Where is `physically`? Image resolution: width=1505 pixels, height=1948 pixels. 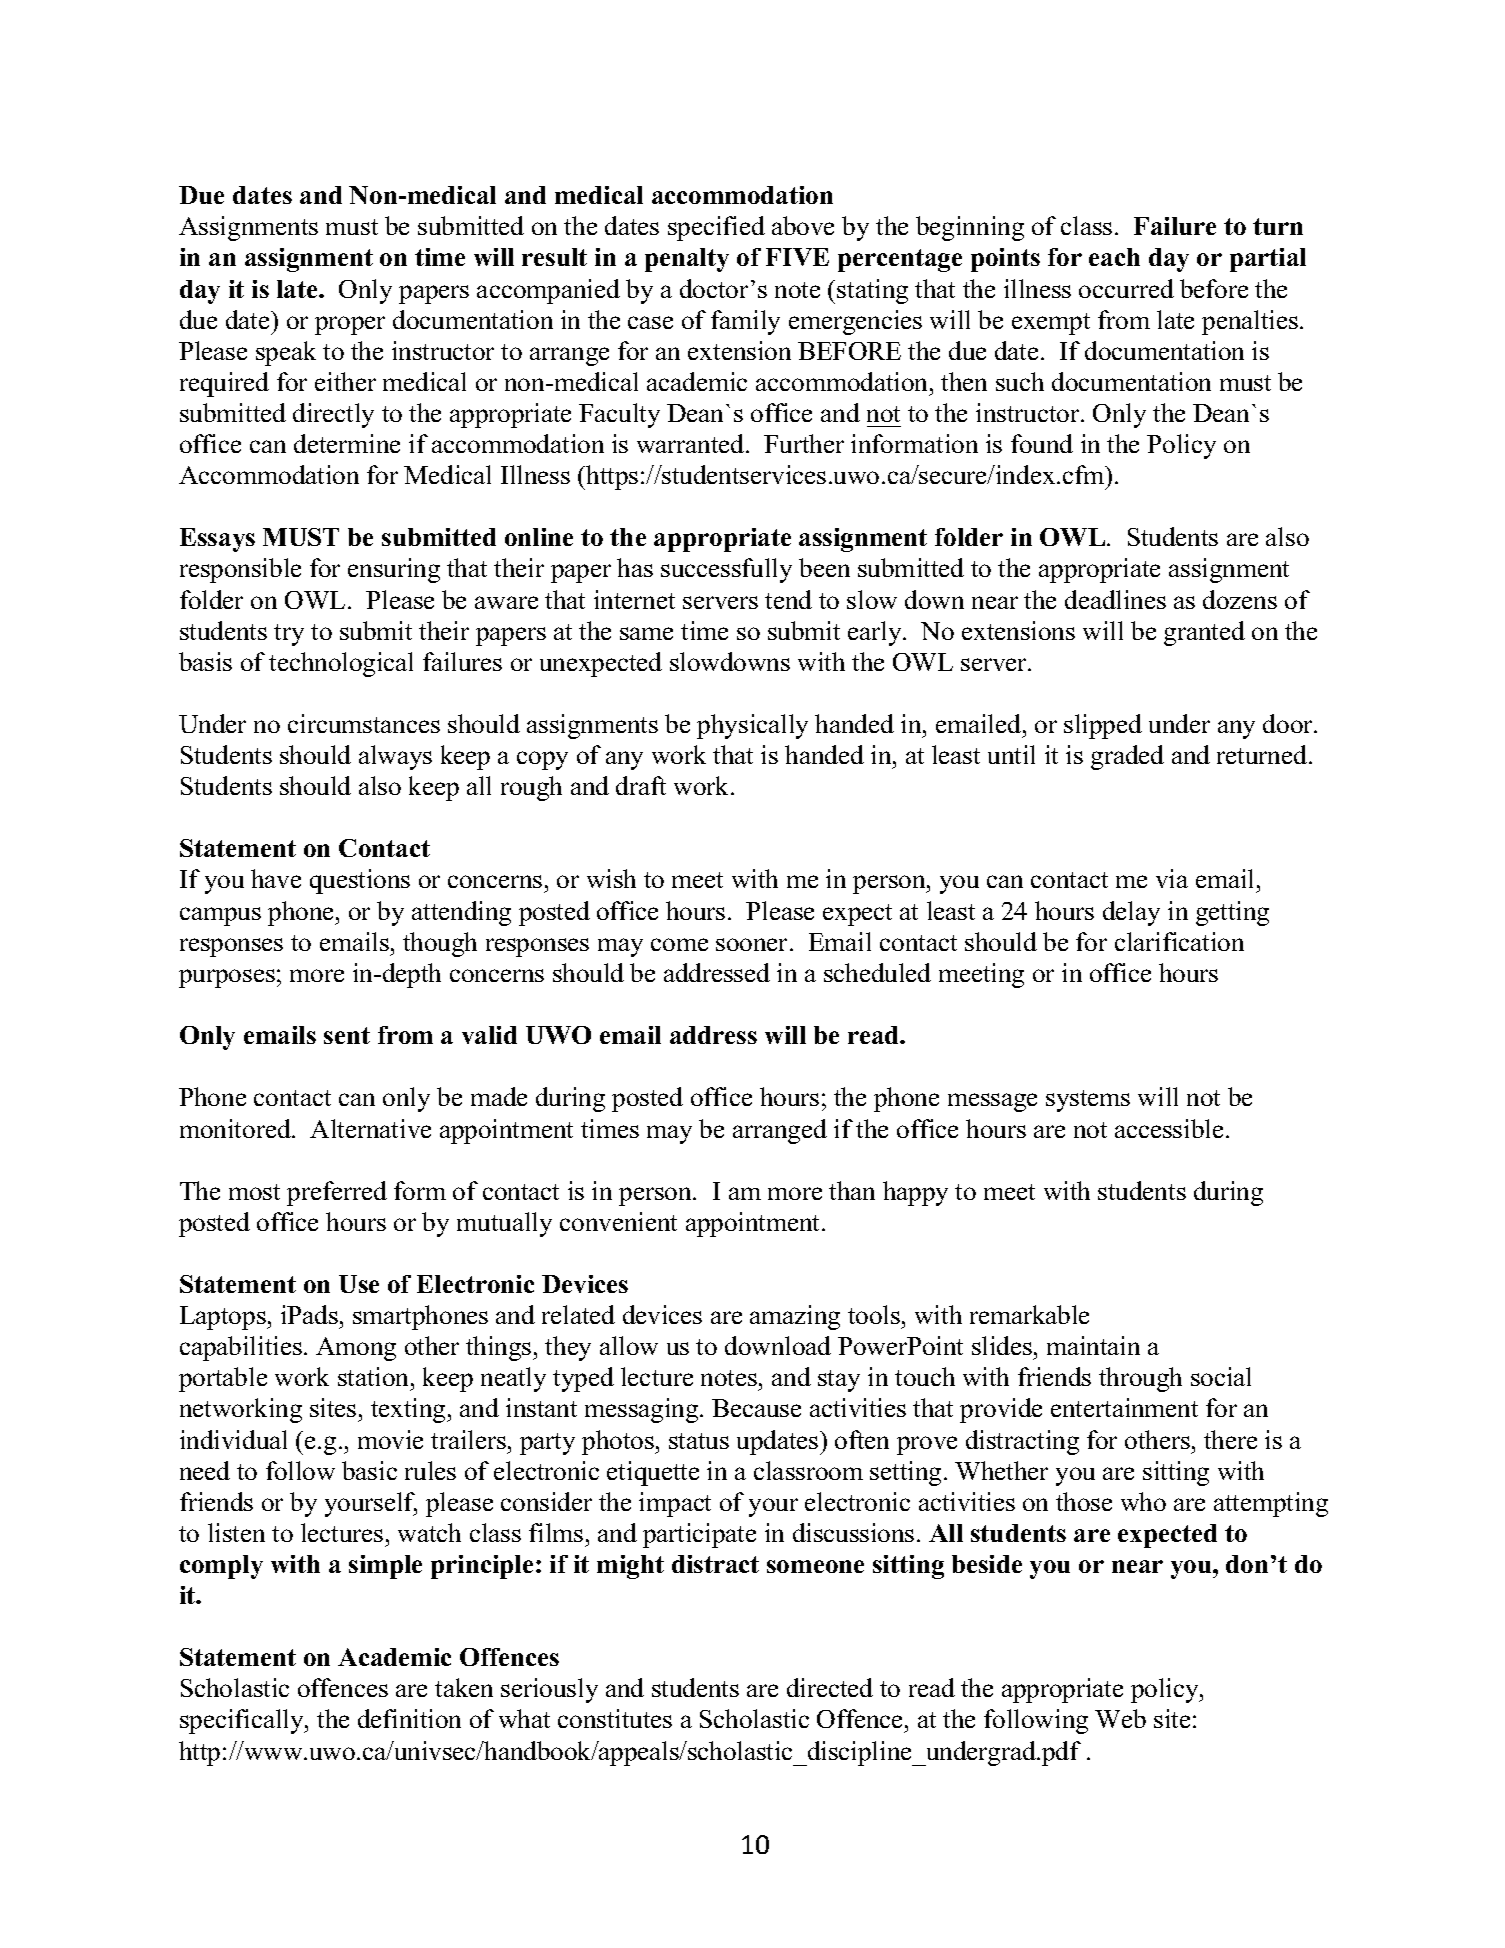 physically is located at coordinates (752, 726).
